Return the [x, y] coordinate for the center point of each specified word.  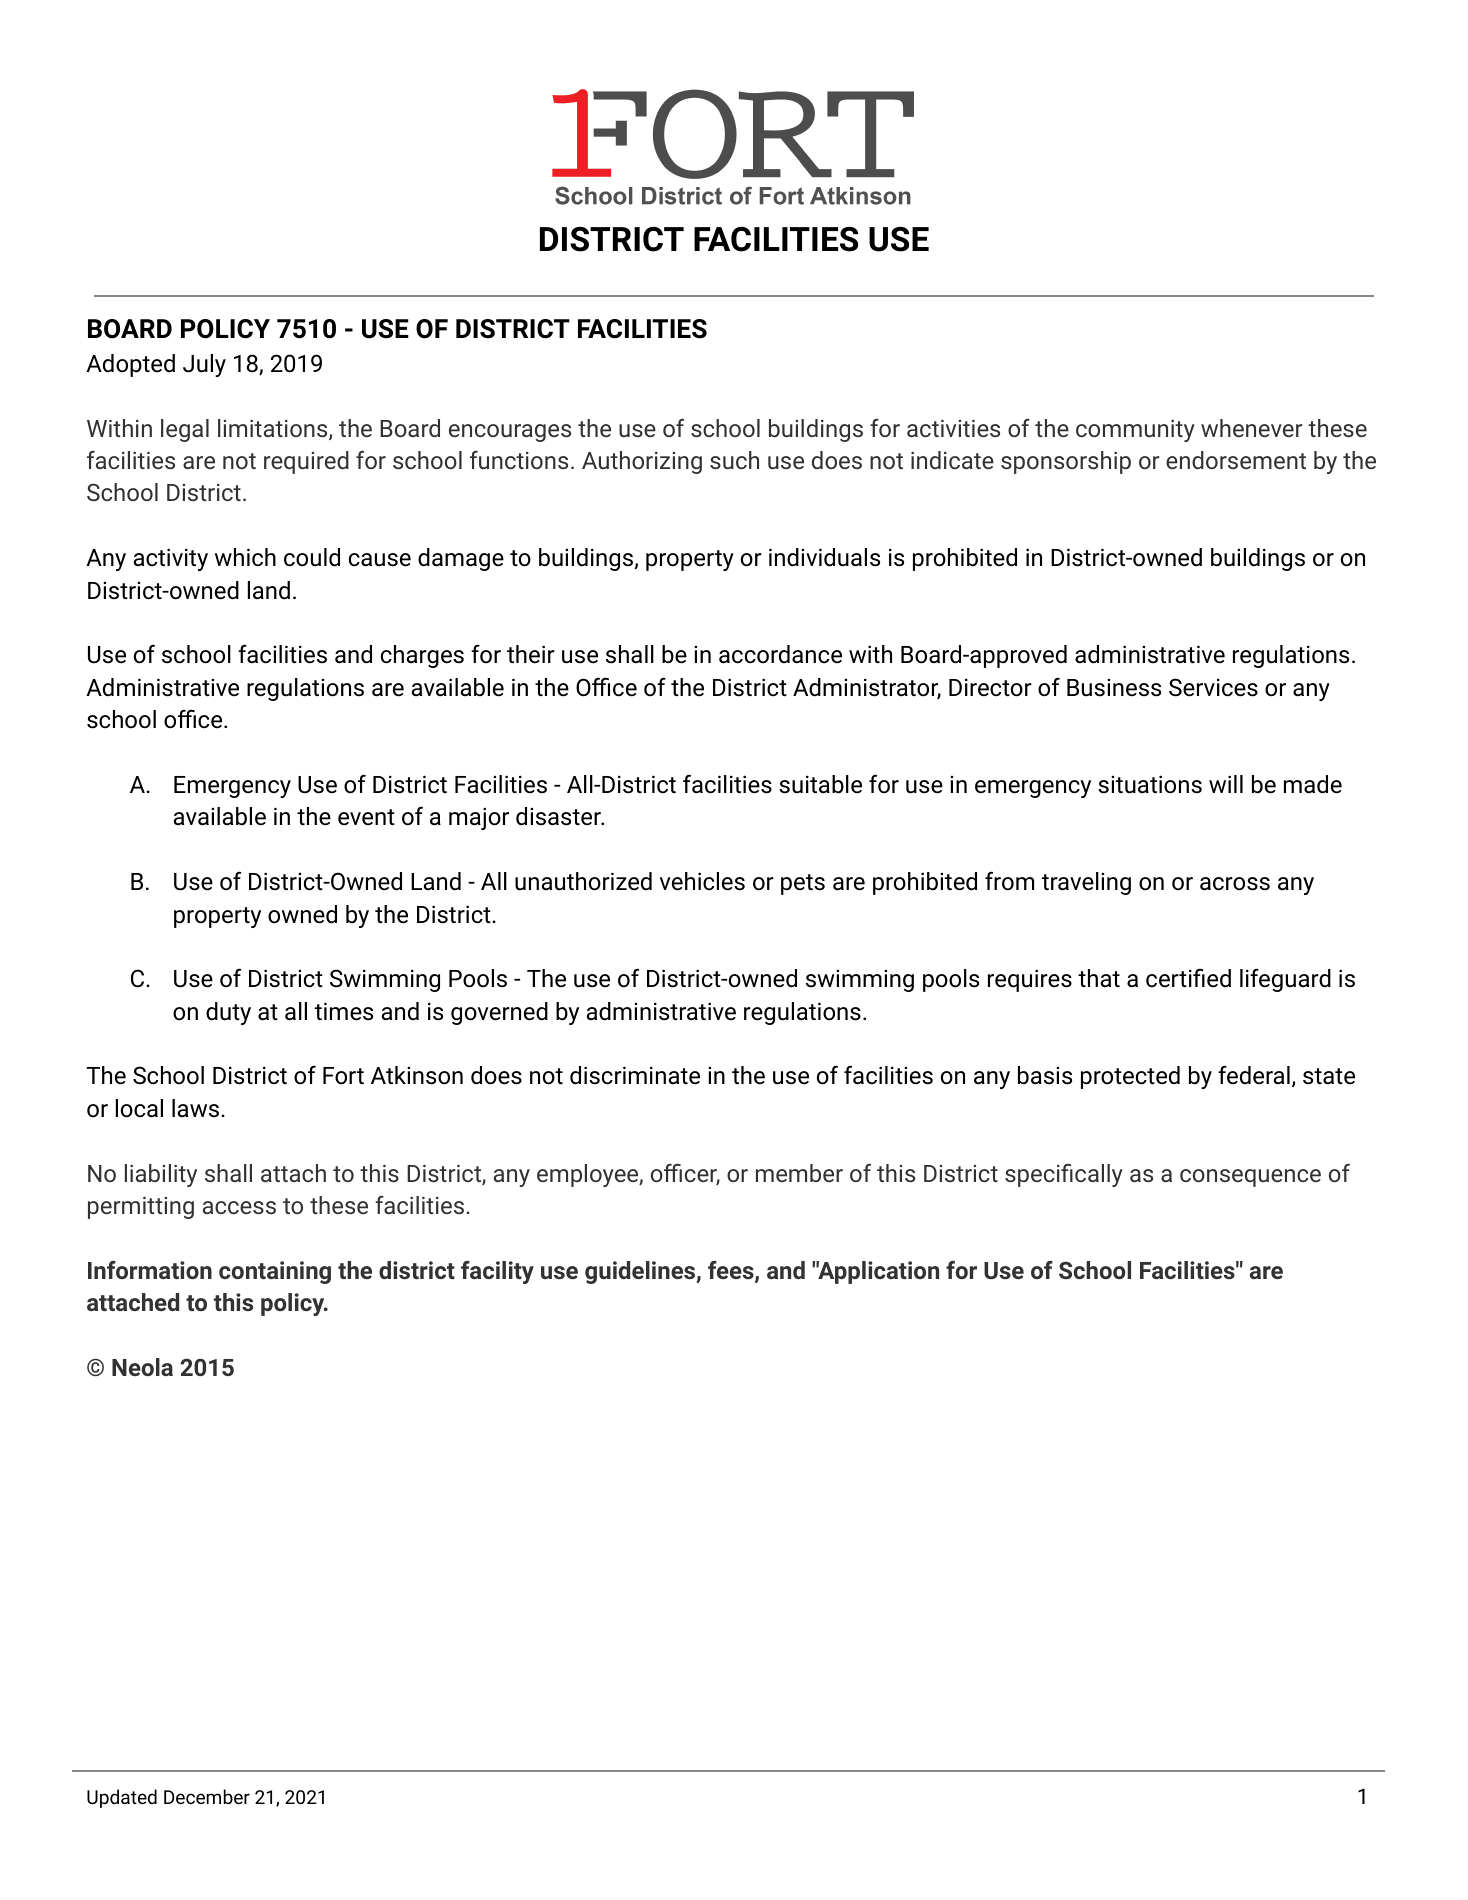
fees [732, 1271]
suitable [820, 784]
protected [1130, 1077]
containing [275, 1272]
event [366, 817]
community [1135, 431]
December [207, 1796]
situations [1150, 784]
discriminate [635, 1075]
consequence [1250, 1178]
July [204, 365]
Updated [122, 1798]
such [734, 460]
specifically [1064, 1175]
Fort [343, 1076]
